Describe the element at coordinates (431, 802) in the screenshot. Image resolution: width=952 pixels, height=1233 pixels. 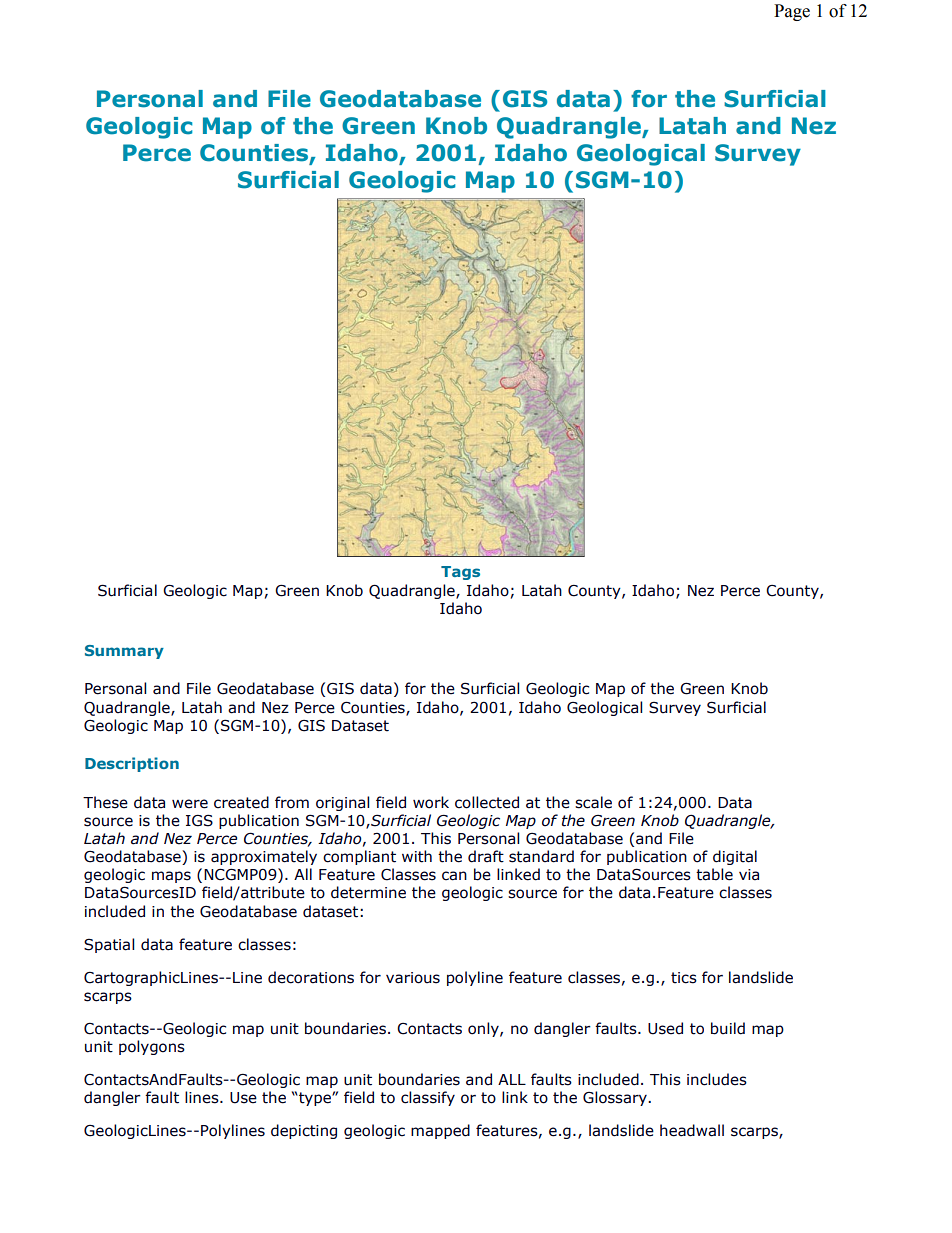
I see `work` at that location.
